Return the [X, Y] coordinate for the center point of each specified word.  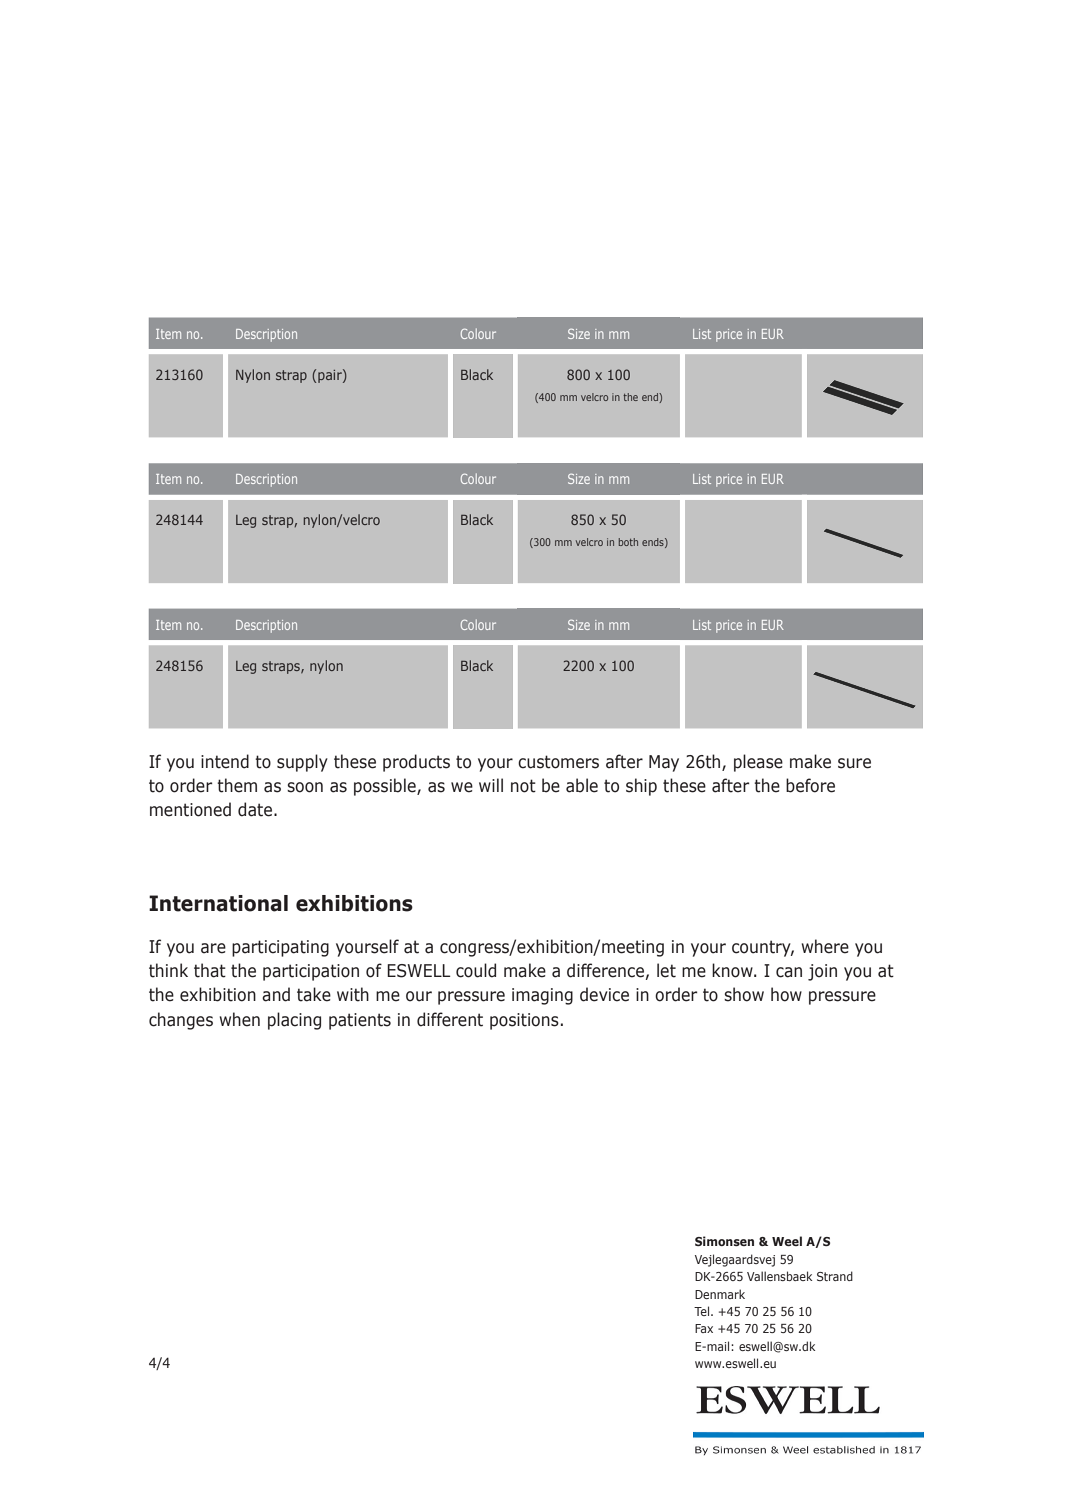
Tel [701, 1311]
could [476, 970]
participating [280, 948]
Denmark [720, 1294]
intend [225, 761]
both [628, 542]
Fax [704, 1328]
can [789, 972]
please [758, 763]
